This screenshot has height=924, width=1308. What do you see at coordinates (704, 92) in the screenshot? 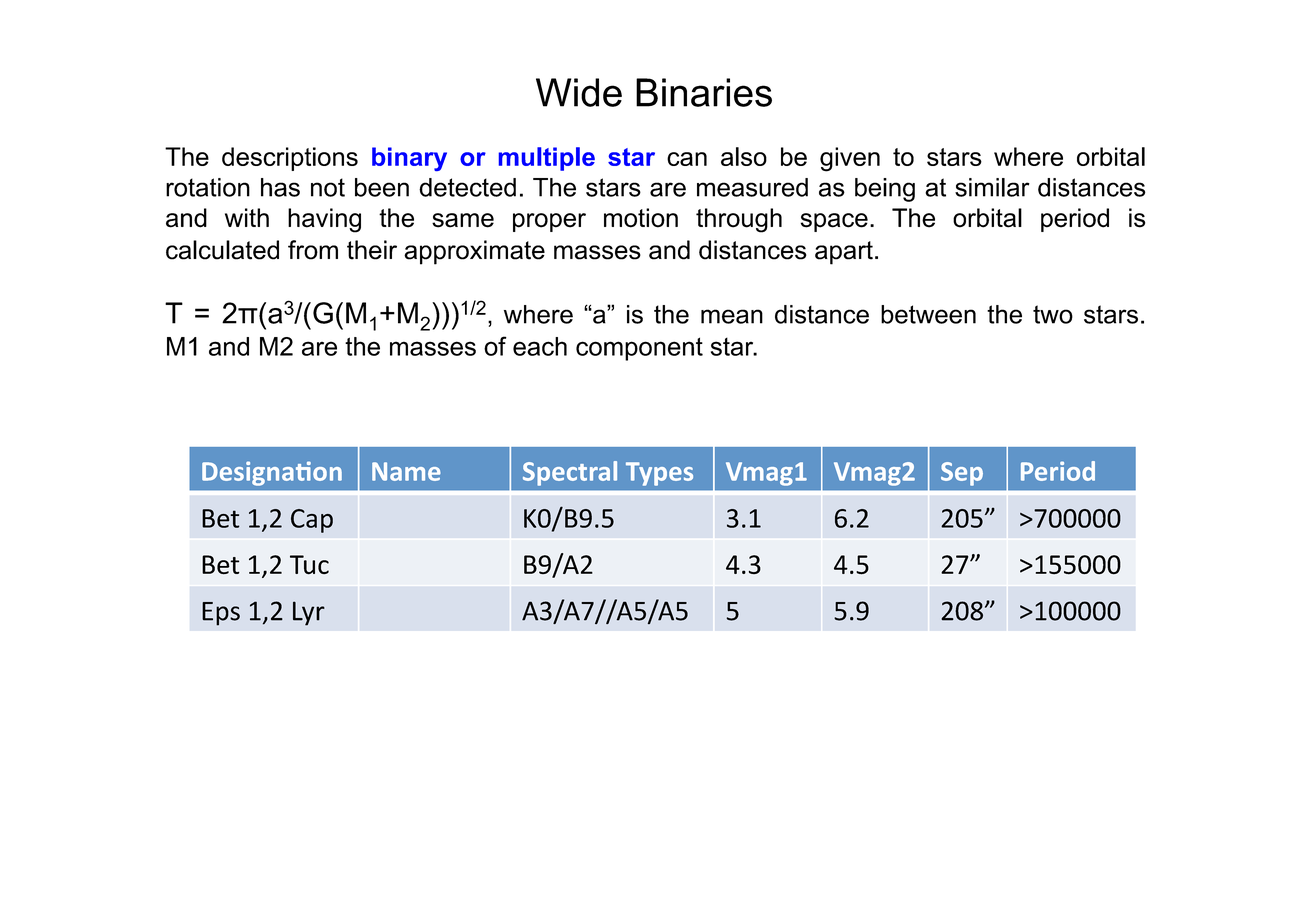
I see `Binaries` at bounding box center [704, 92].
